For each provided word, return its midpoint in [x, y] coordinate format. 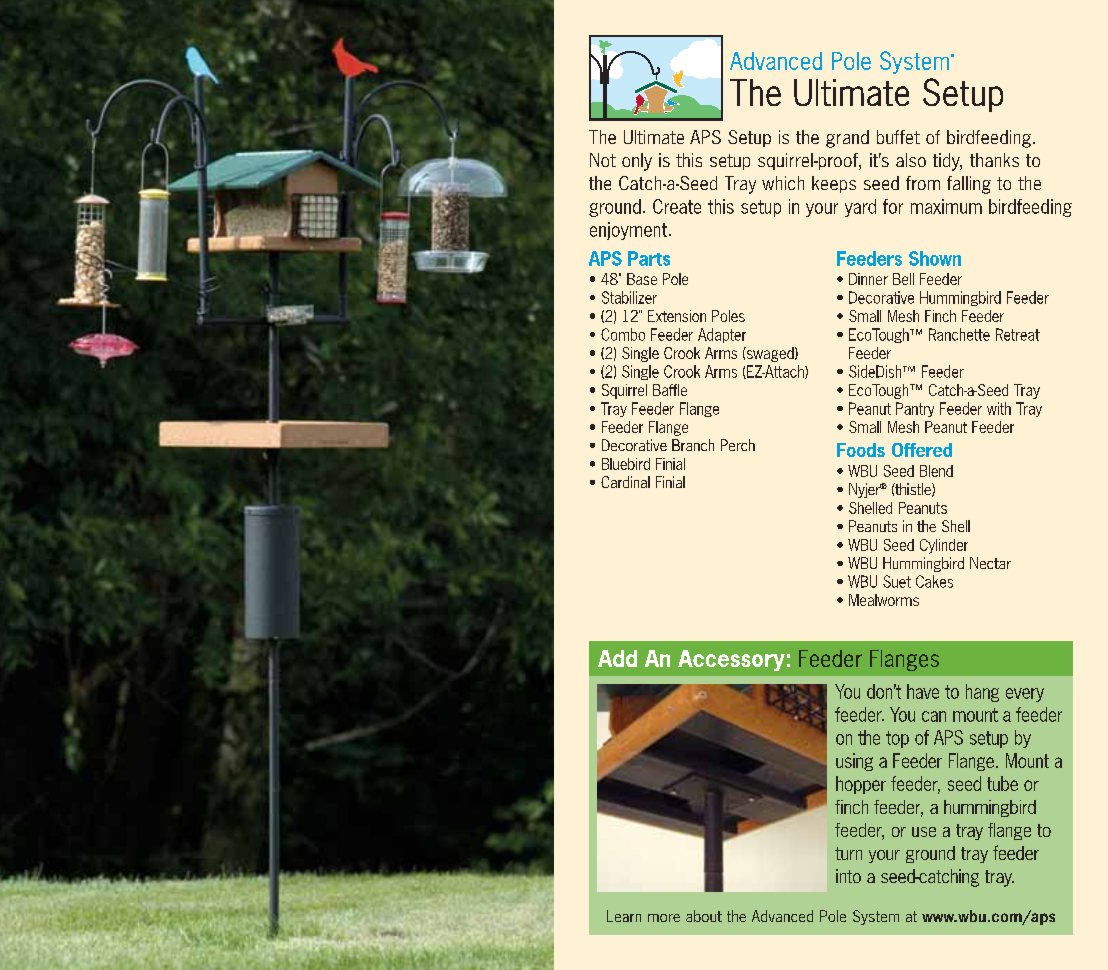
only [637, 162]
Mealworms [884, 600]
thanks [994, 160]
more [664, 918]
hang [982, 693]
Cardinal [625, 482]
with [999, 408]
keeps [834, 184]
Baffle [670, 390]
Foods [861, 450]
